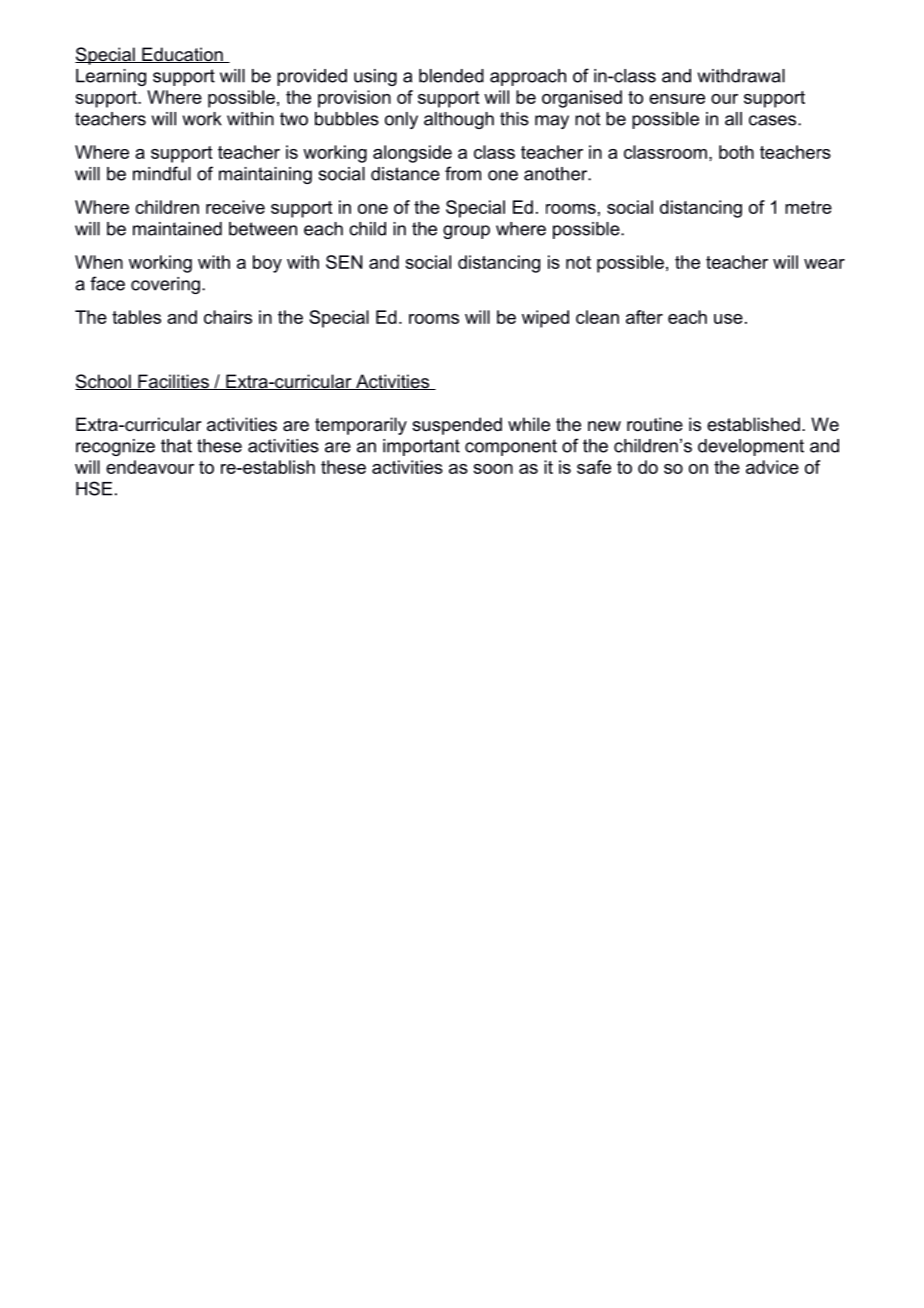  I want to click on receive, so click(235, 207).
